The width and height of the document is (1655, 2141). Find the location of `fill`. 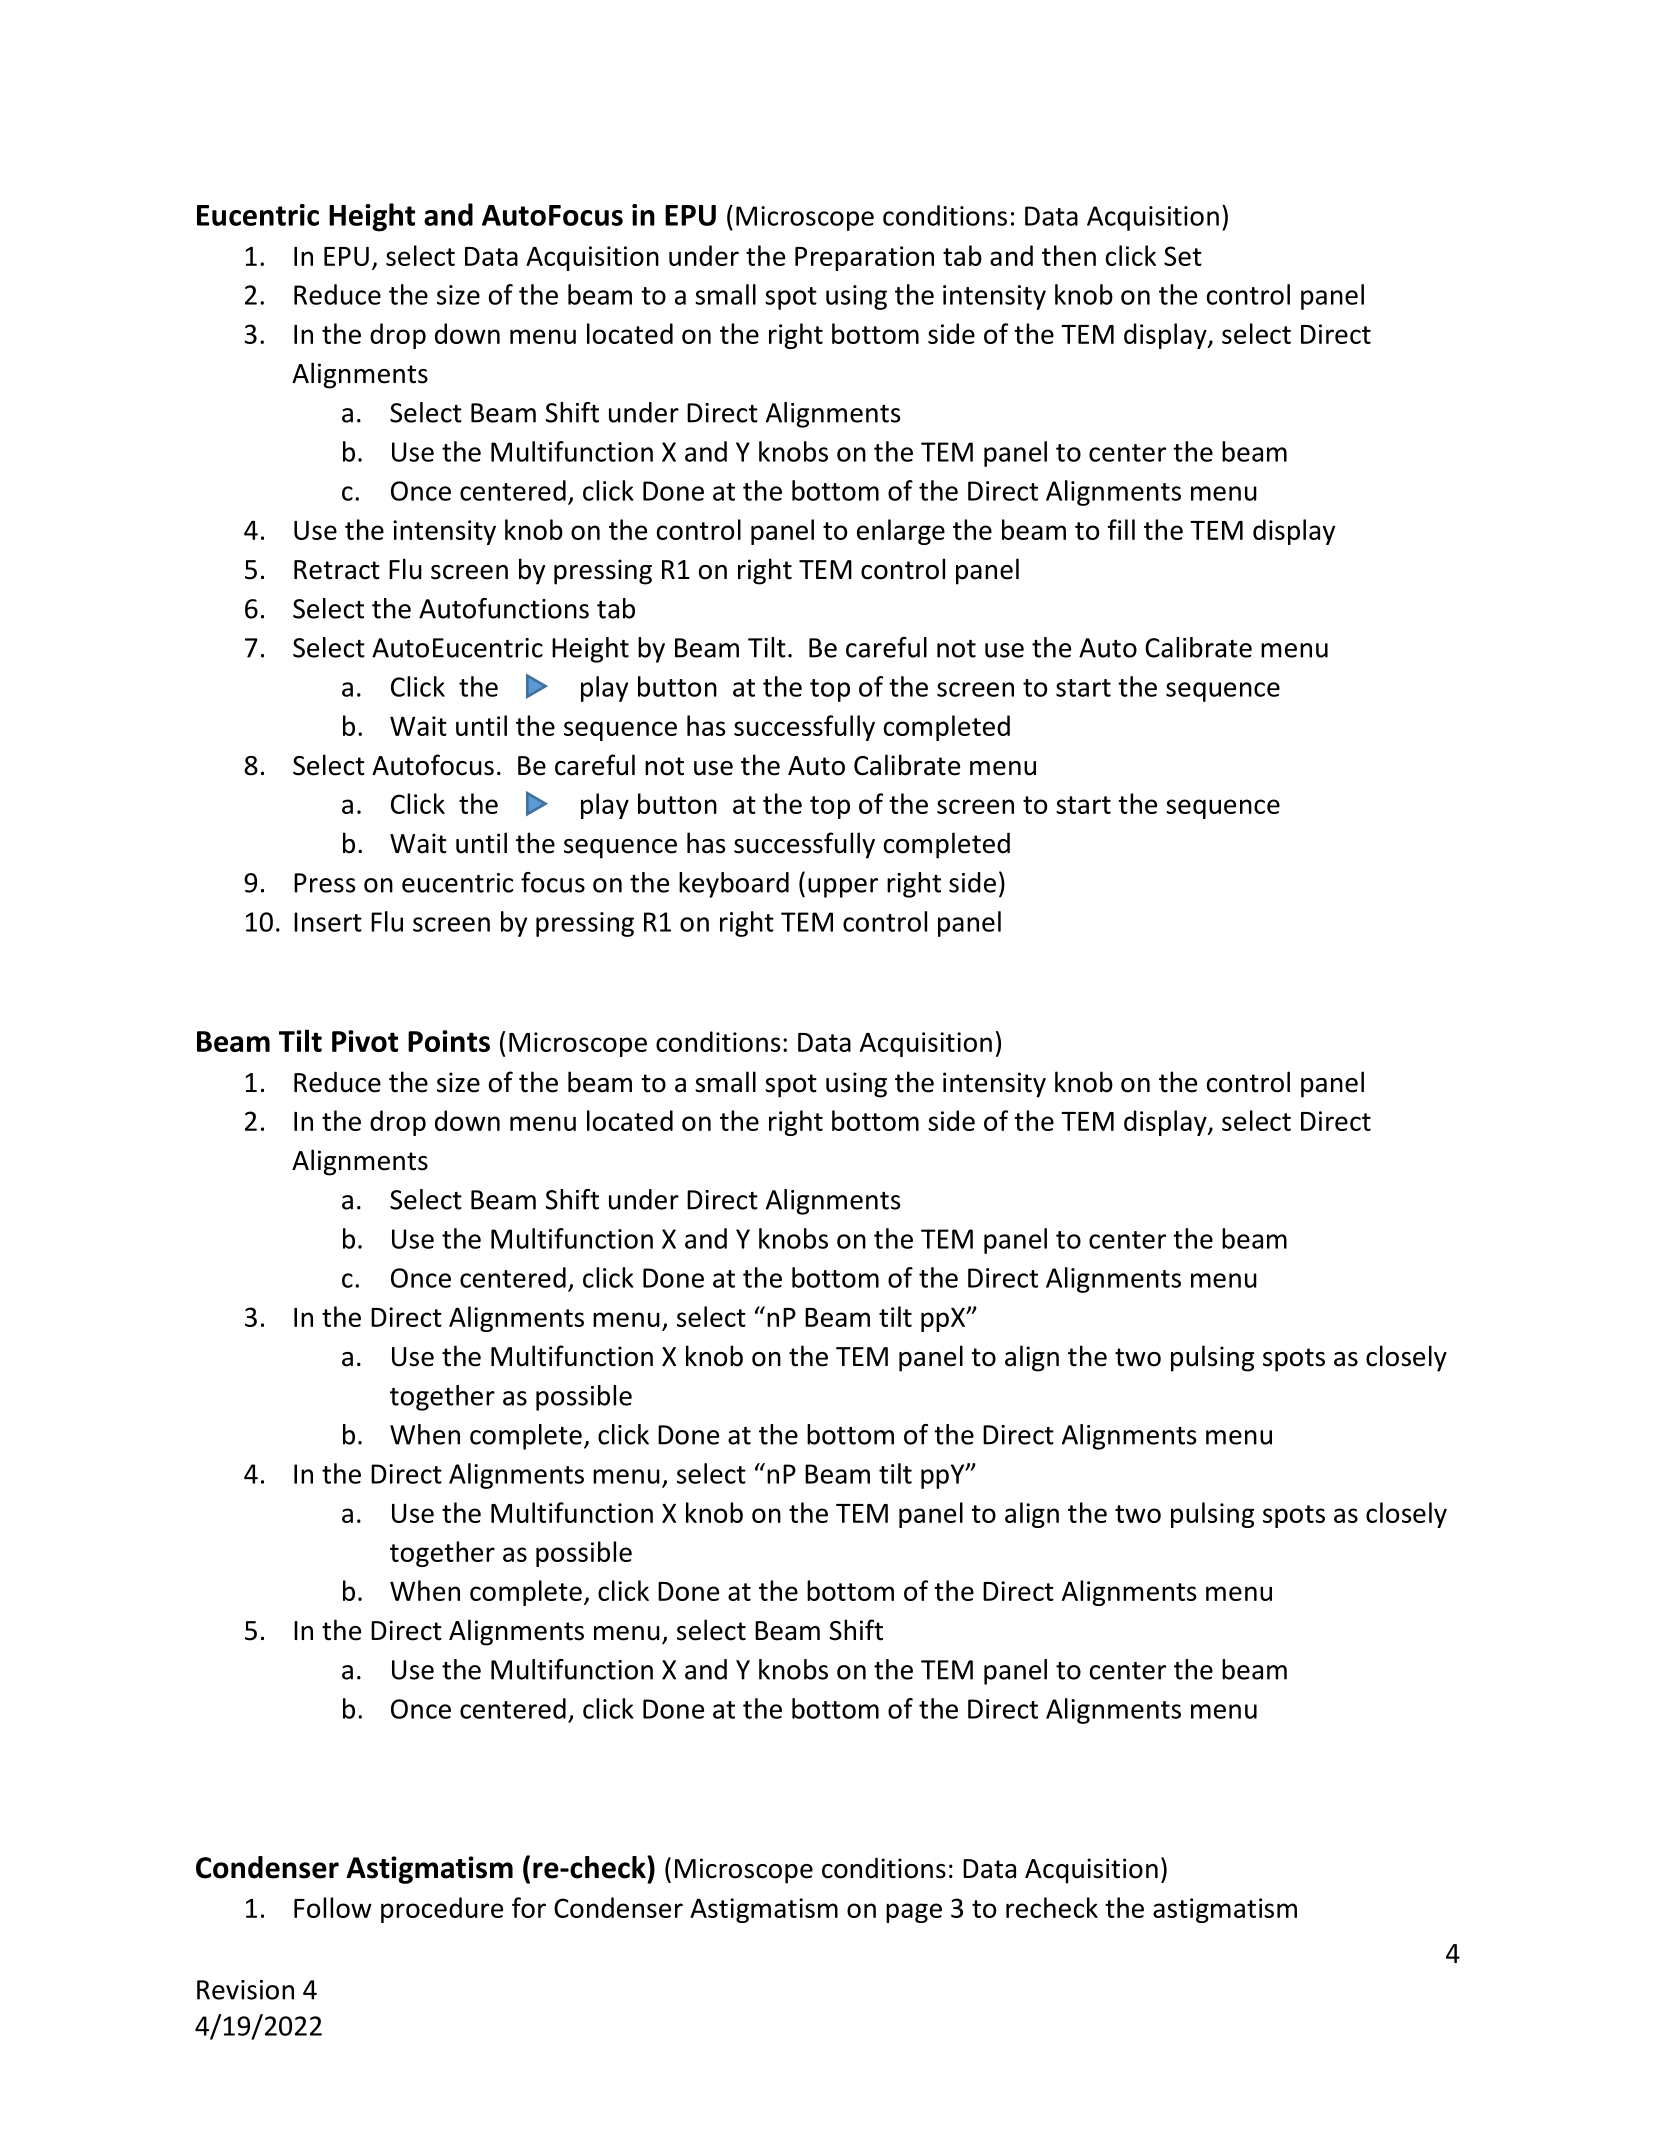

fill is located at coordinates (1121, 529).
